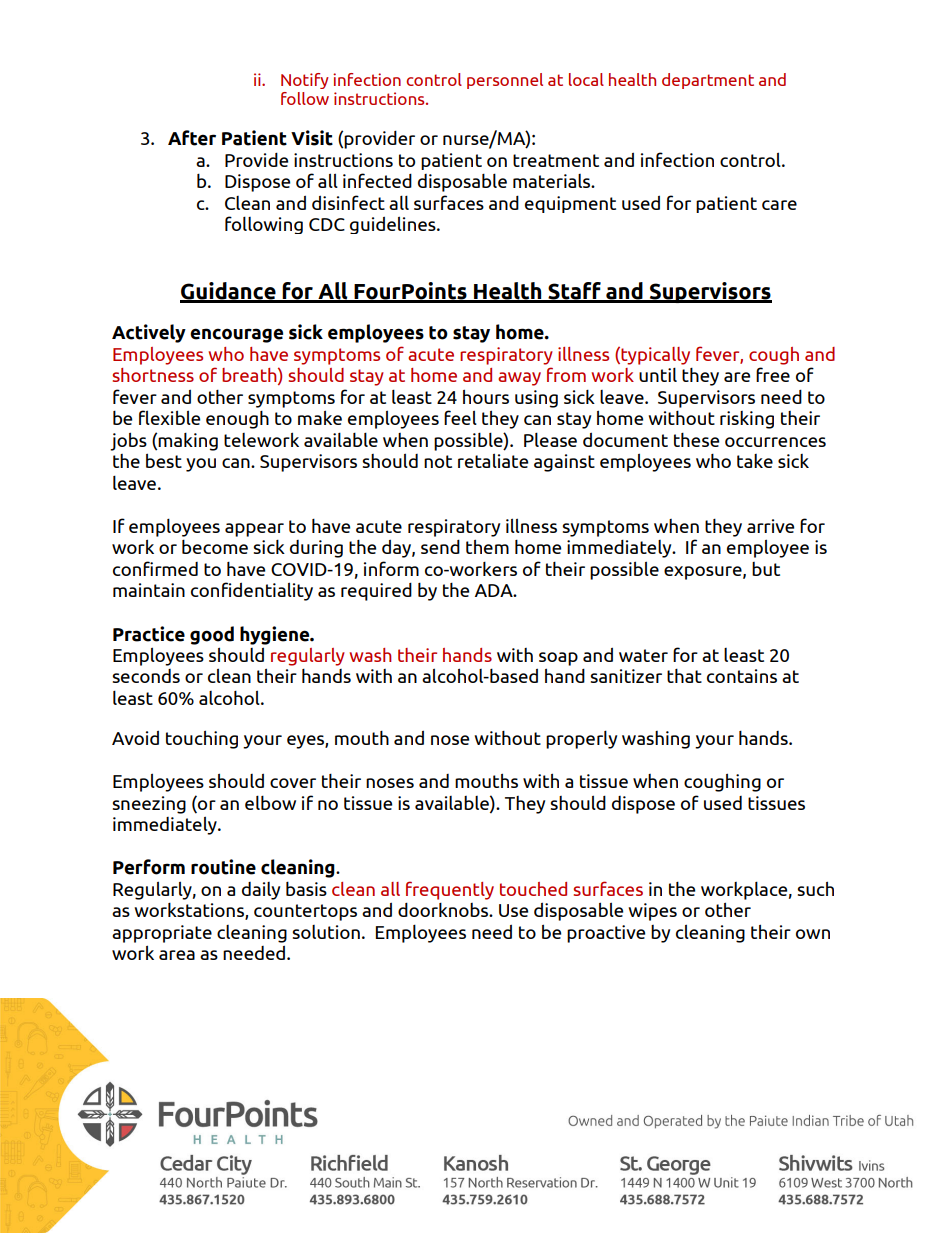 The height and width of the screenshot is (1233, 952). Describe the element at coordinates (708, 81) in the screenshot. I see `department` at that location.
